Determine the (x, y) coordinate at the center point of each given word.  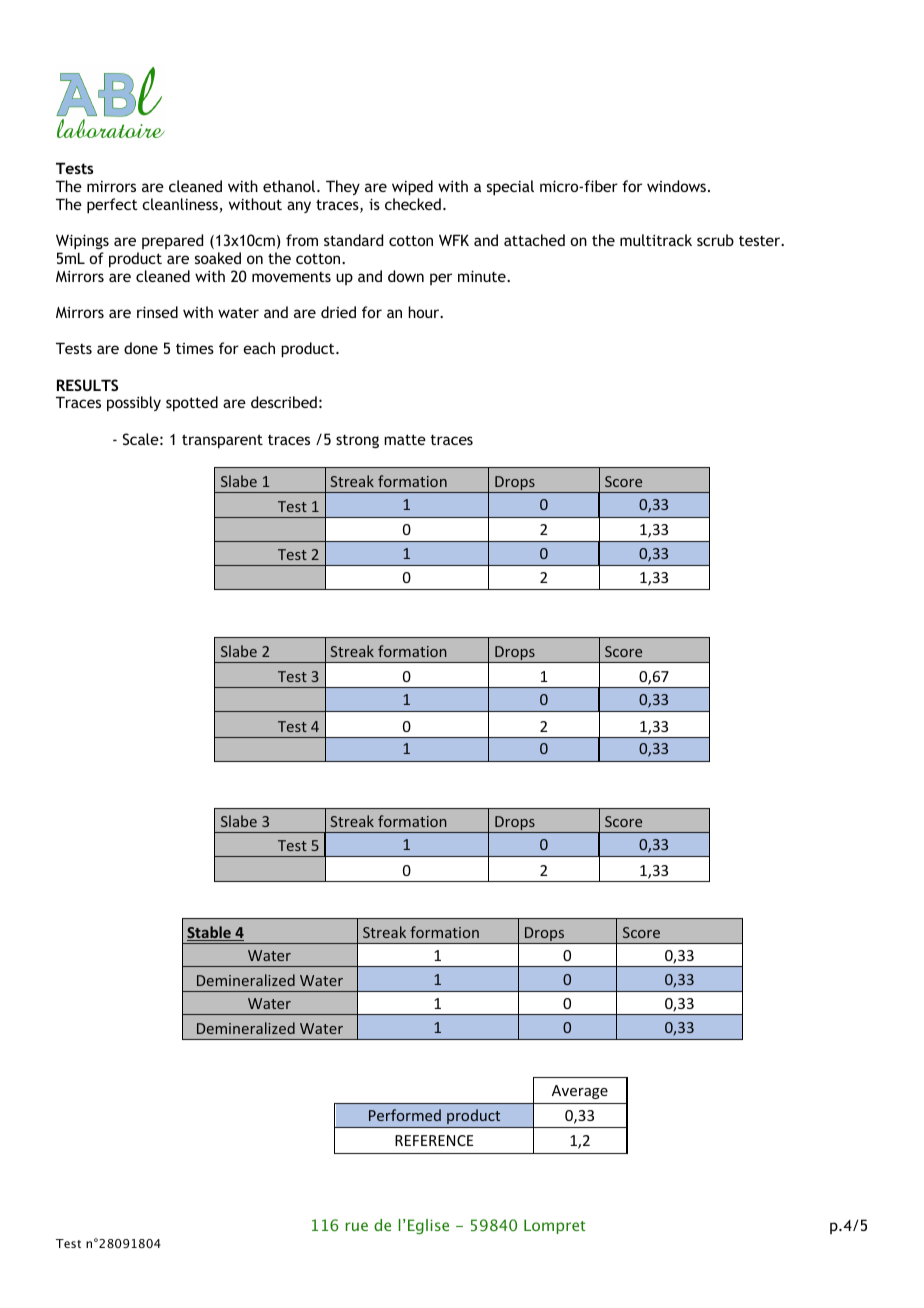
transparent (222, 441)
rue (357, 1226)
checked (413, 204)
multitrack (656, 240)
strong (357, 441)
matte (405, 439)
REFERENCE (434, 1140)
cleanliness (181, 205)
